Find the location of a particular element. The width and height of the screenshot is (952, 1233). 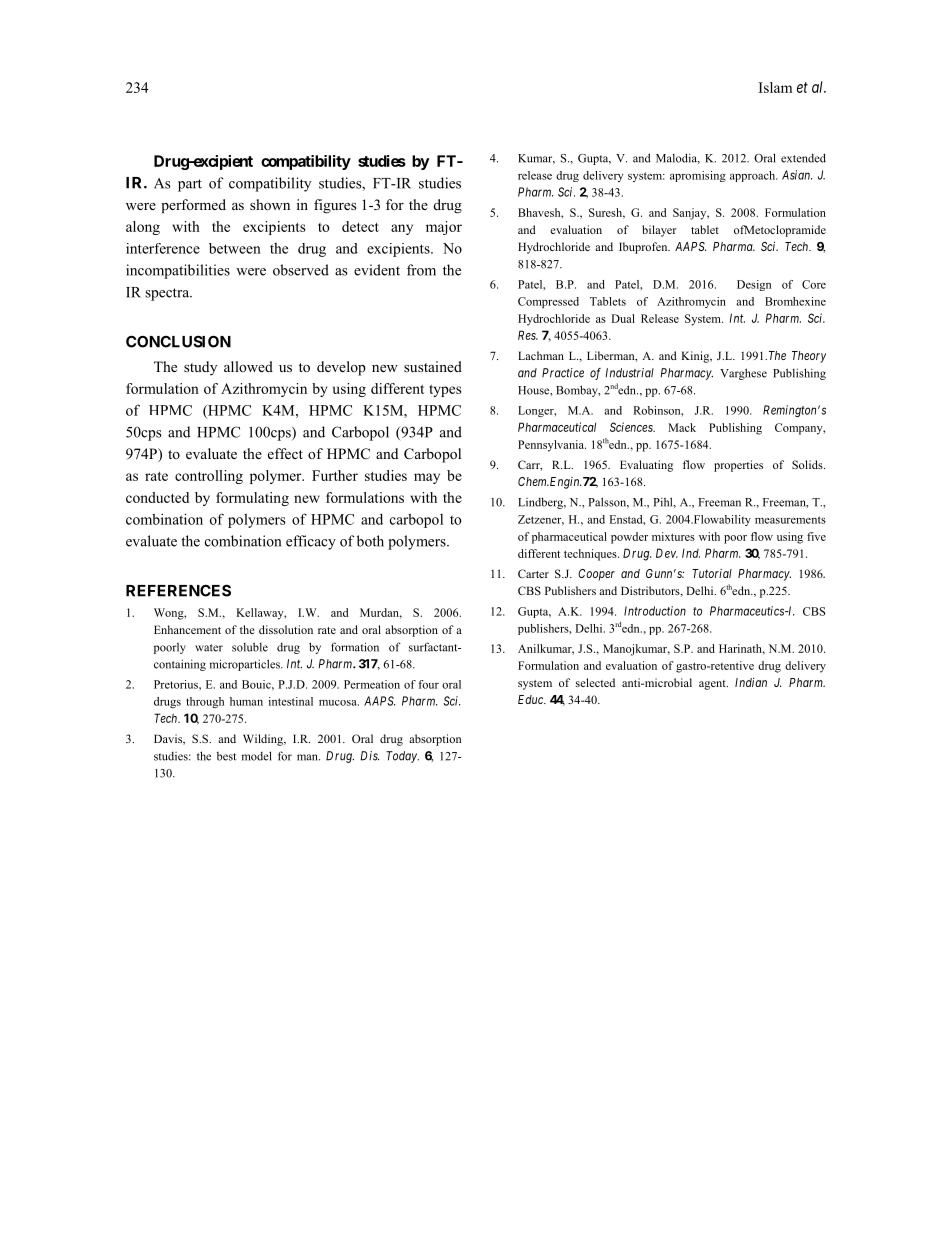

Carter is located at coordinates (533, 573).
